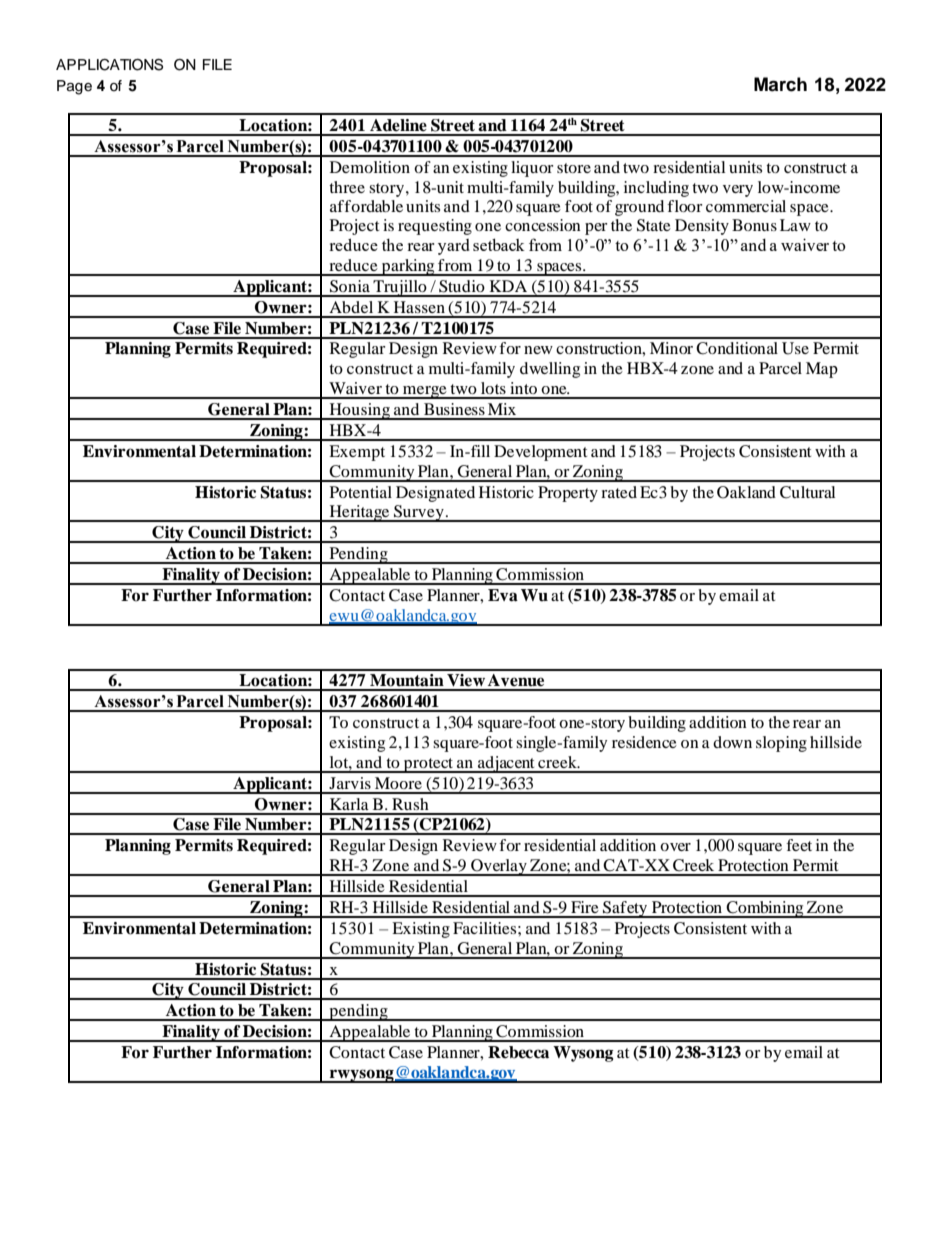  I want to click on Heritage, so click(359, 513).
